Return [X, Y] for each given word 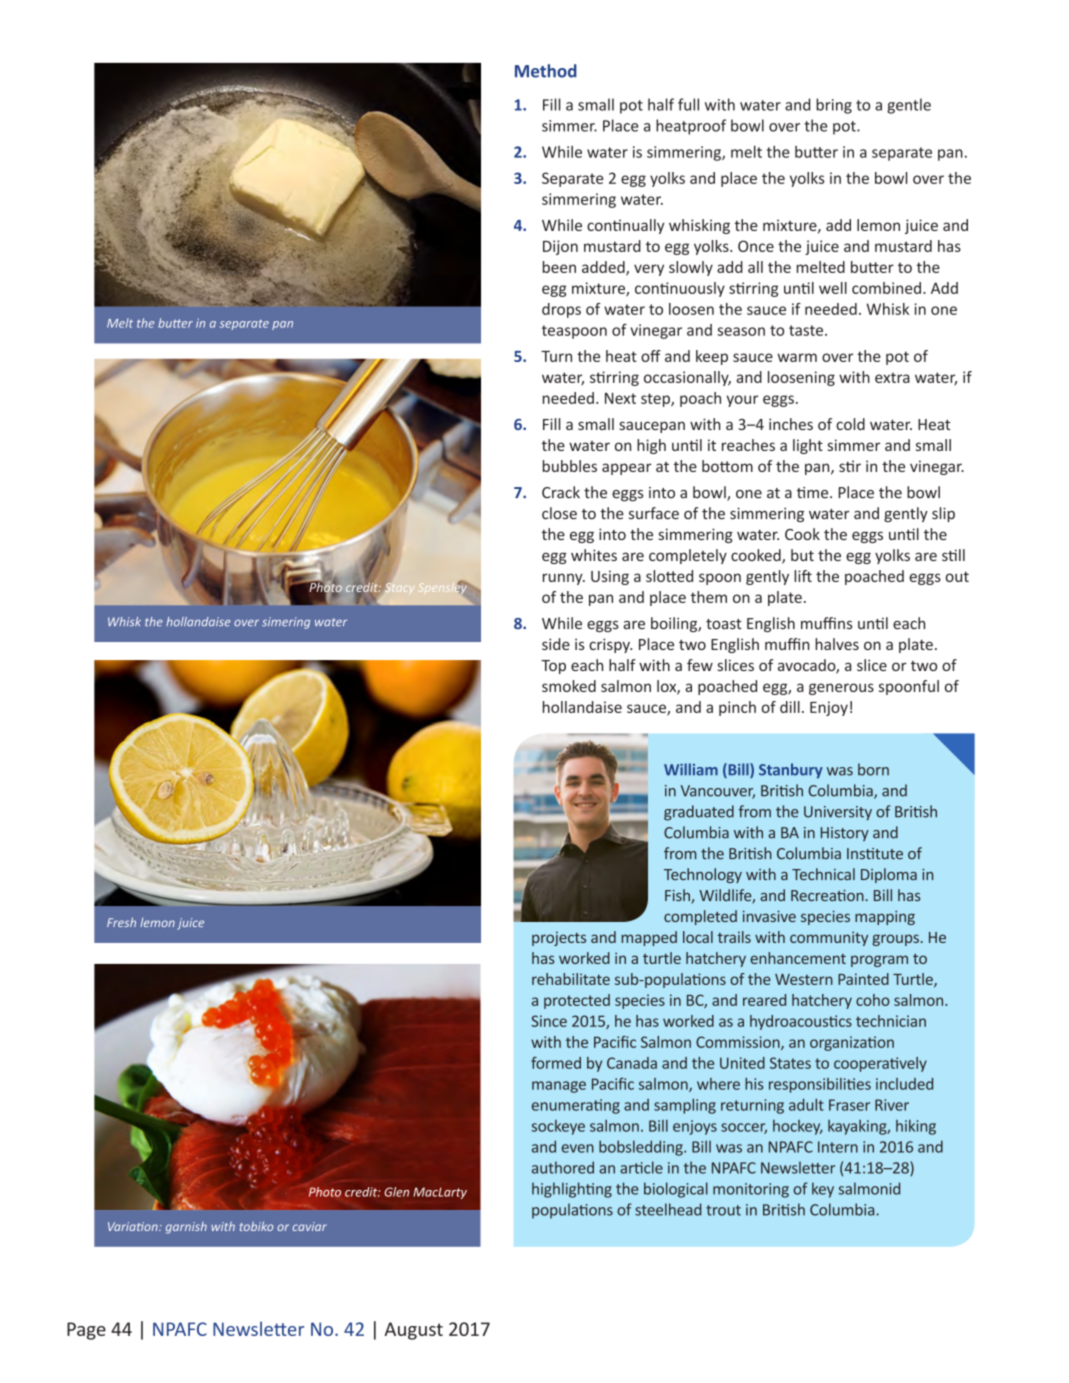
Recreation [828, 895]
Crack [561, 492]
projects [559, 938]
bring [834, 106]
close [559, 513]
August [413, 1331]
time [814, 493]
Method [546, 71]
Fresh [121, 922]
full [688, 104]
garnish [186, 1228]
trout [723, 1210]
